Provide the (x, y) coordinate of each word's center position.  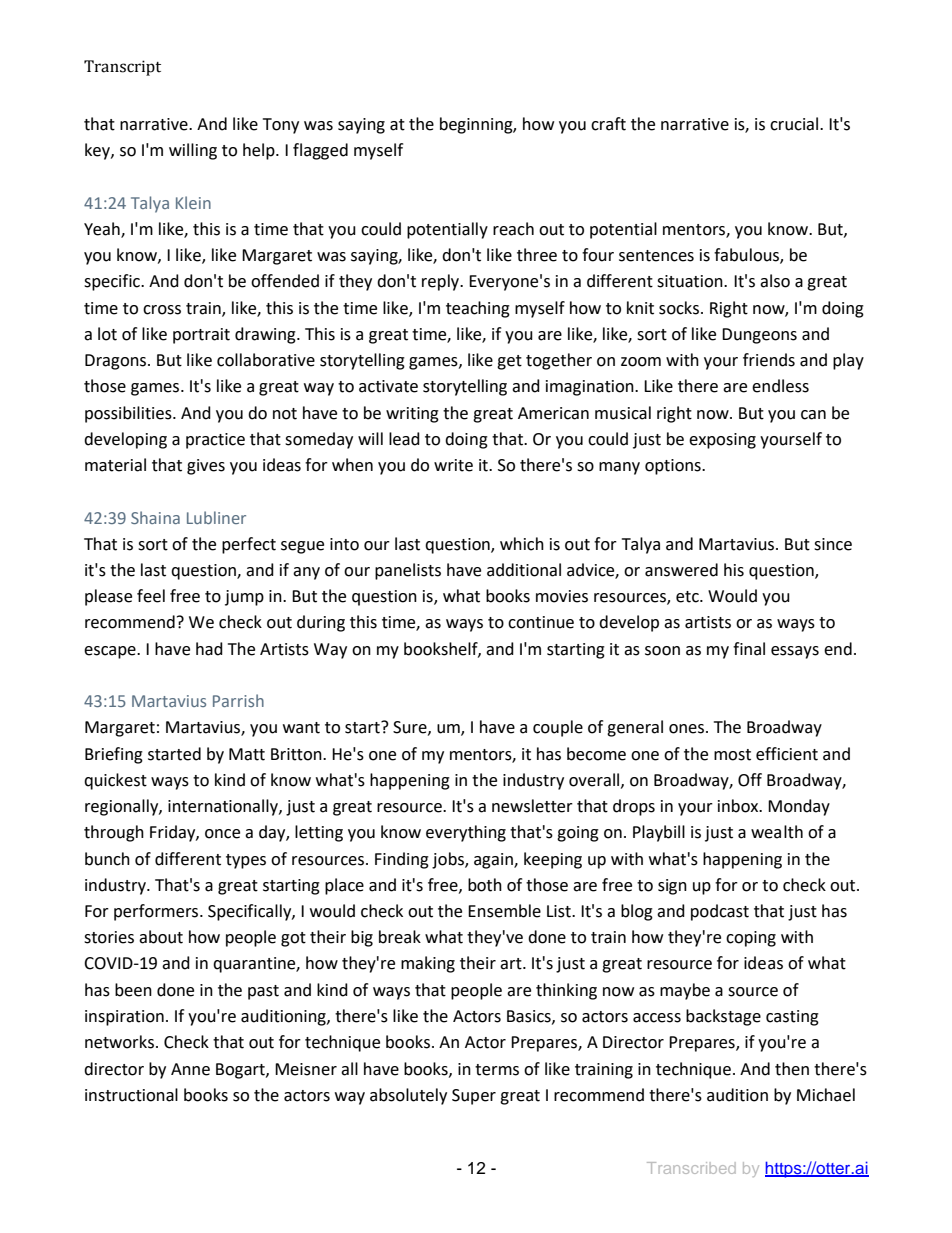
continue (541, 622)
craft (608, 124)
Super (474, 1097)
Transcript (122, 68)
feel (151, 596)
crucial (795, 124)
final (749, 649)
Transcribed (691, 1168)
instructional (131, 1095)
